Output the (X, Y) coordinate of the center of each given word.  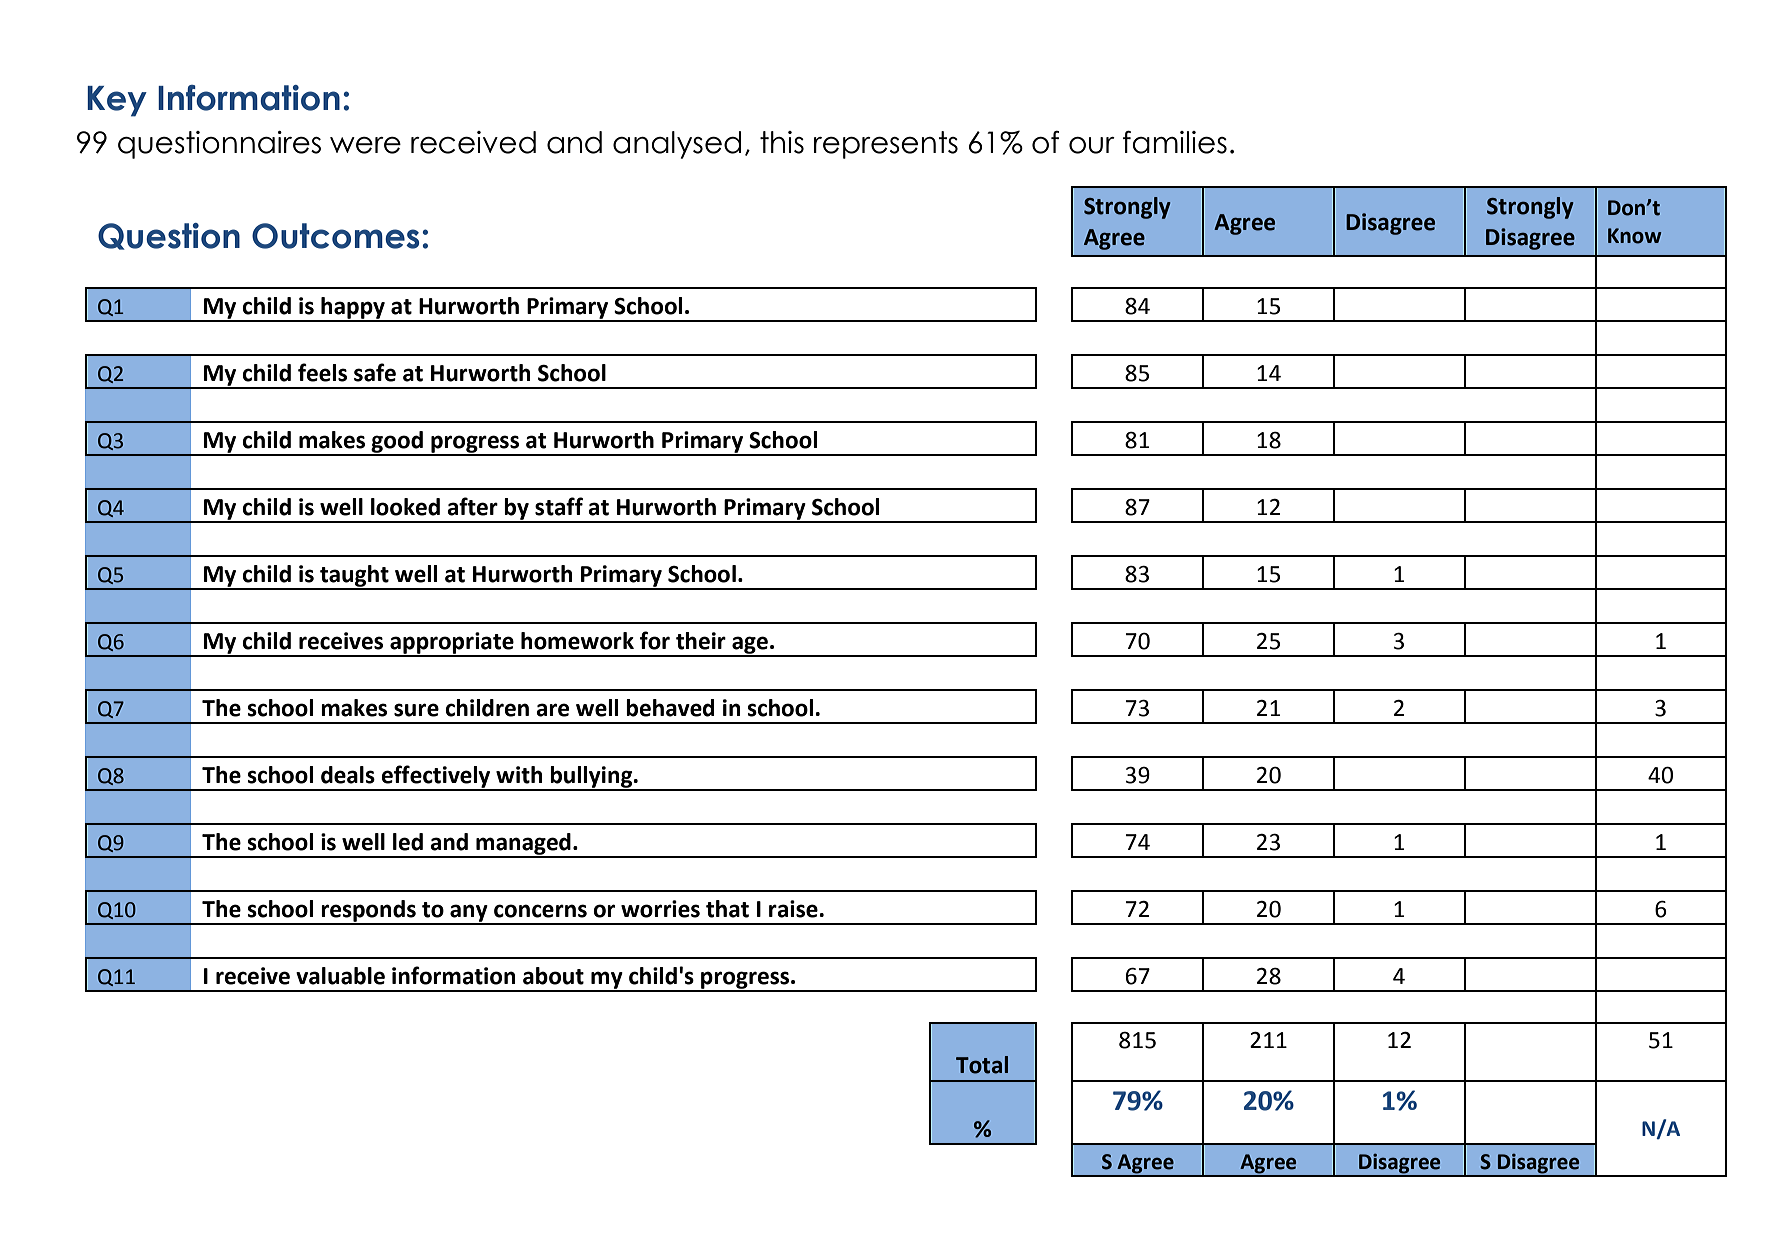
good (397, 443)
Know (1634, 236)
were (365, 145)
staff (559, 506)
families (1175, 142)
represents (886, 145)
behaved (670, 708)
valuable (340, 976)
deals (348, 775)
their (701, 641)
